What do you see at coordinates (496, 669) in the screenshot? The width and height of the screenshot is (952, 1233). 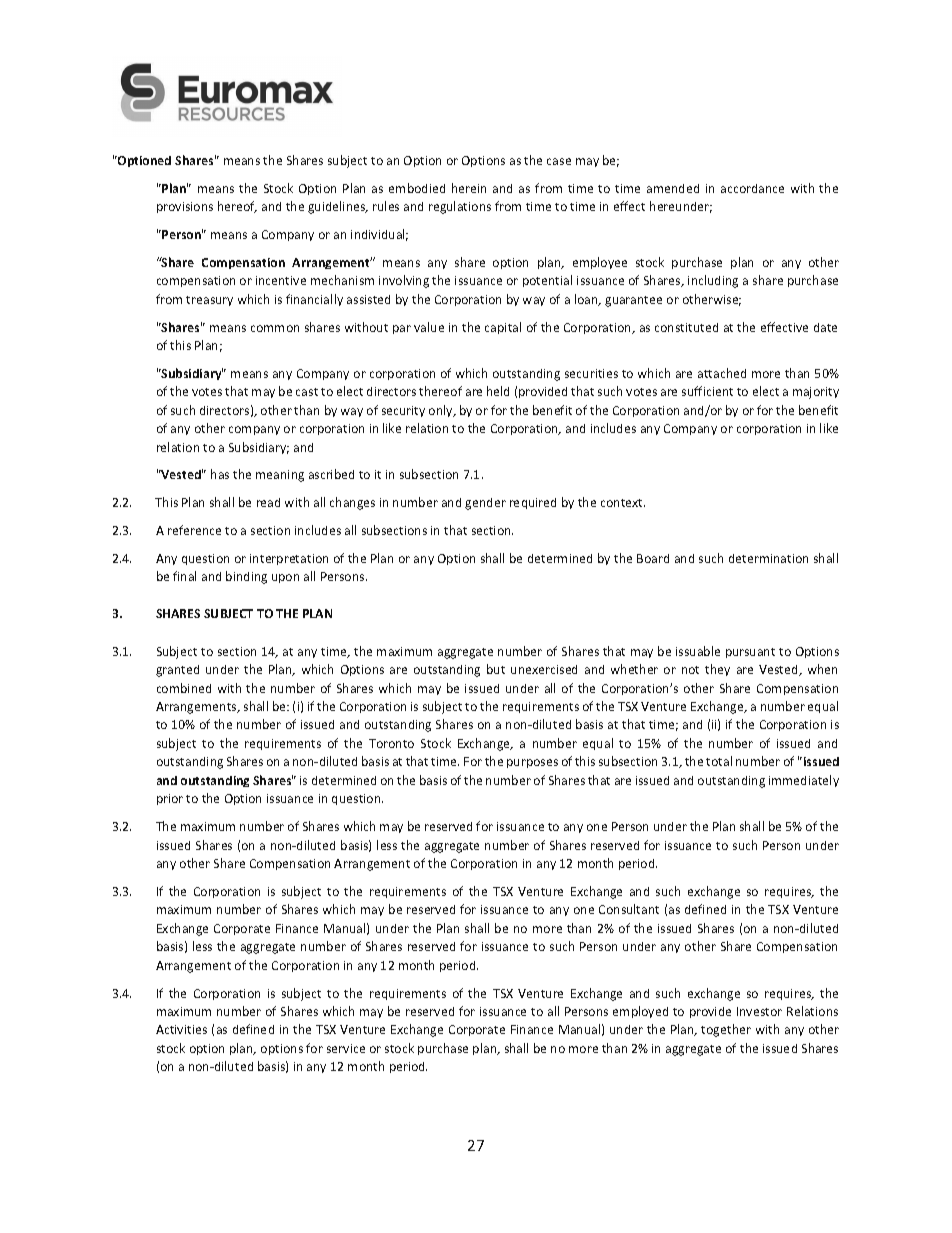 I see `but` at bounding box center [496, 669].
